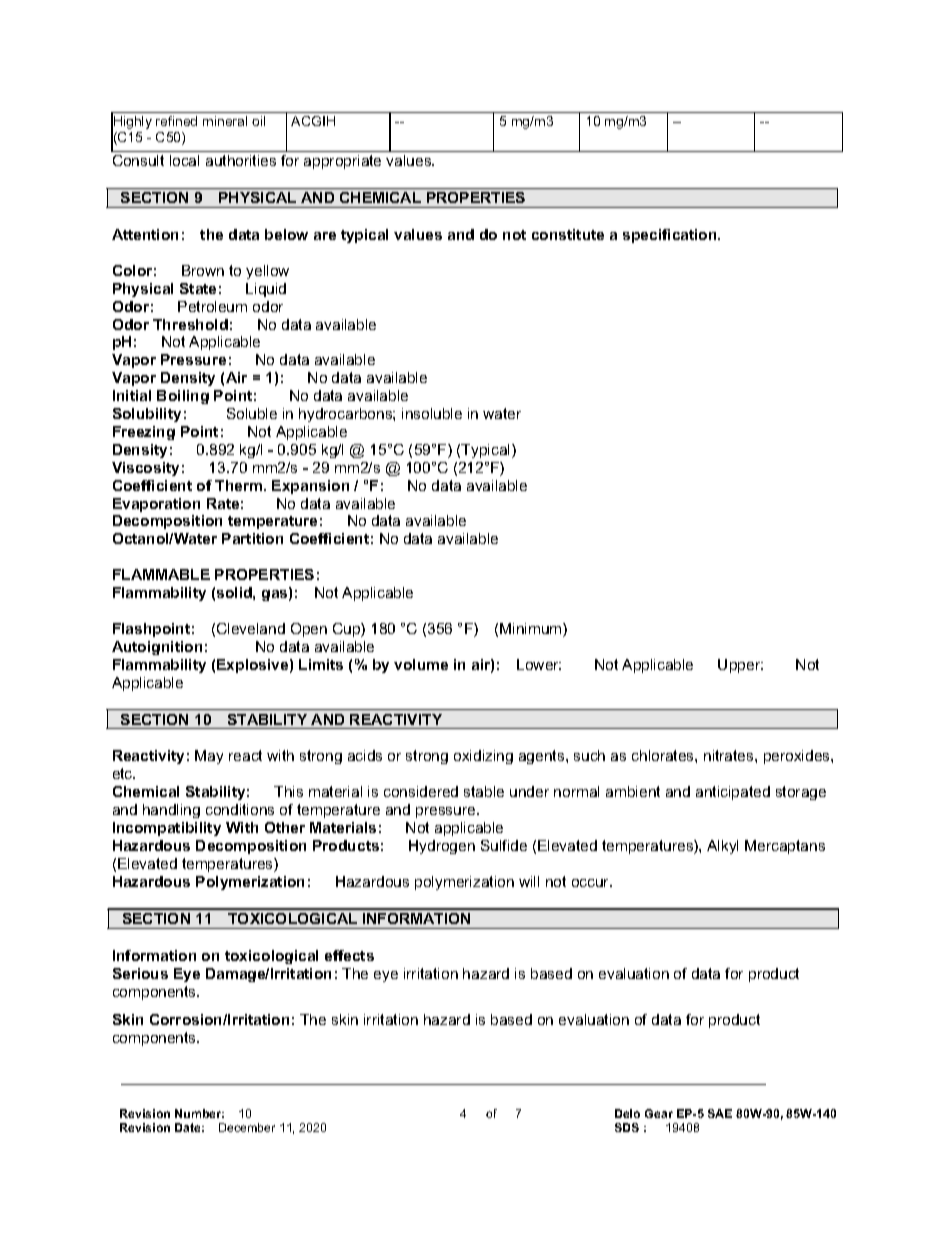 Image resolution: width=952 pixels, height=1233 pixels. Describe the element at coordinates (342, 162) in the screenshot. I see `appropriate` at that location.
